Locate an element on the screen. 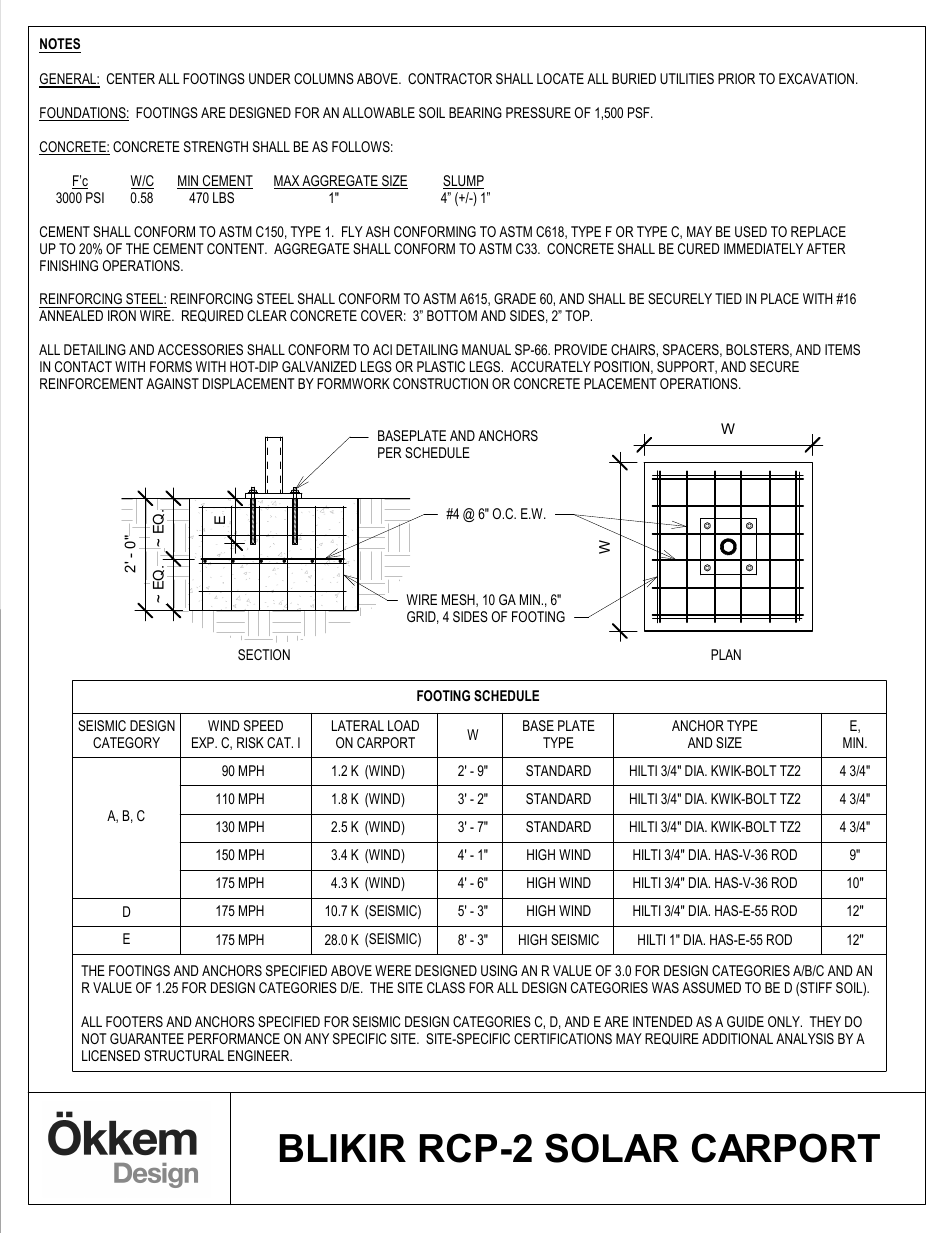  ADDITIONAL is located at coordinates (737, 1038).
